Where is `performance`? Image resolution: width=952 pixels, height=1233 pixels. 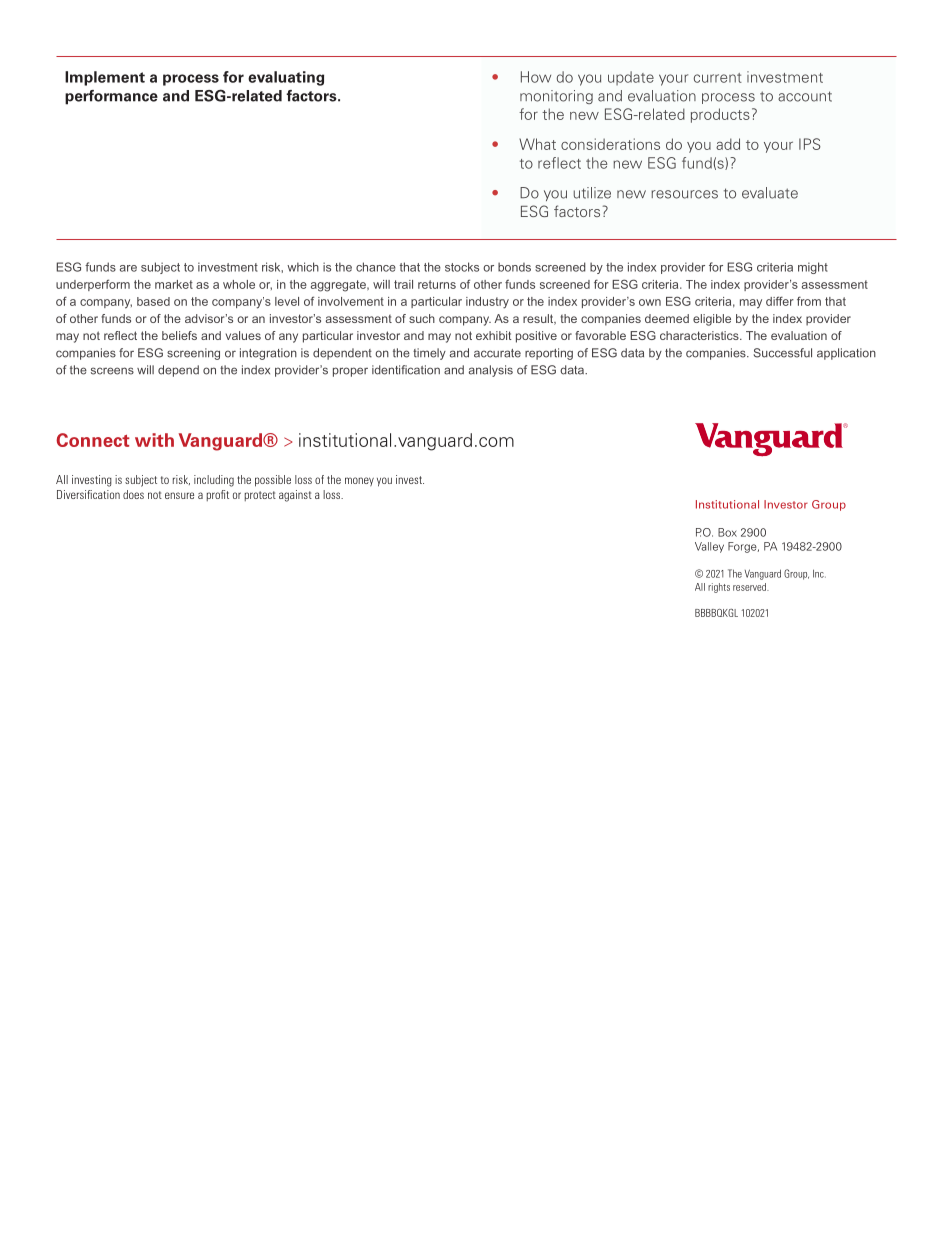 performance is located at coordinates (111, 97).
